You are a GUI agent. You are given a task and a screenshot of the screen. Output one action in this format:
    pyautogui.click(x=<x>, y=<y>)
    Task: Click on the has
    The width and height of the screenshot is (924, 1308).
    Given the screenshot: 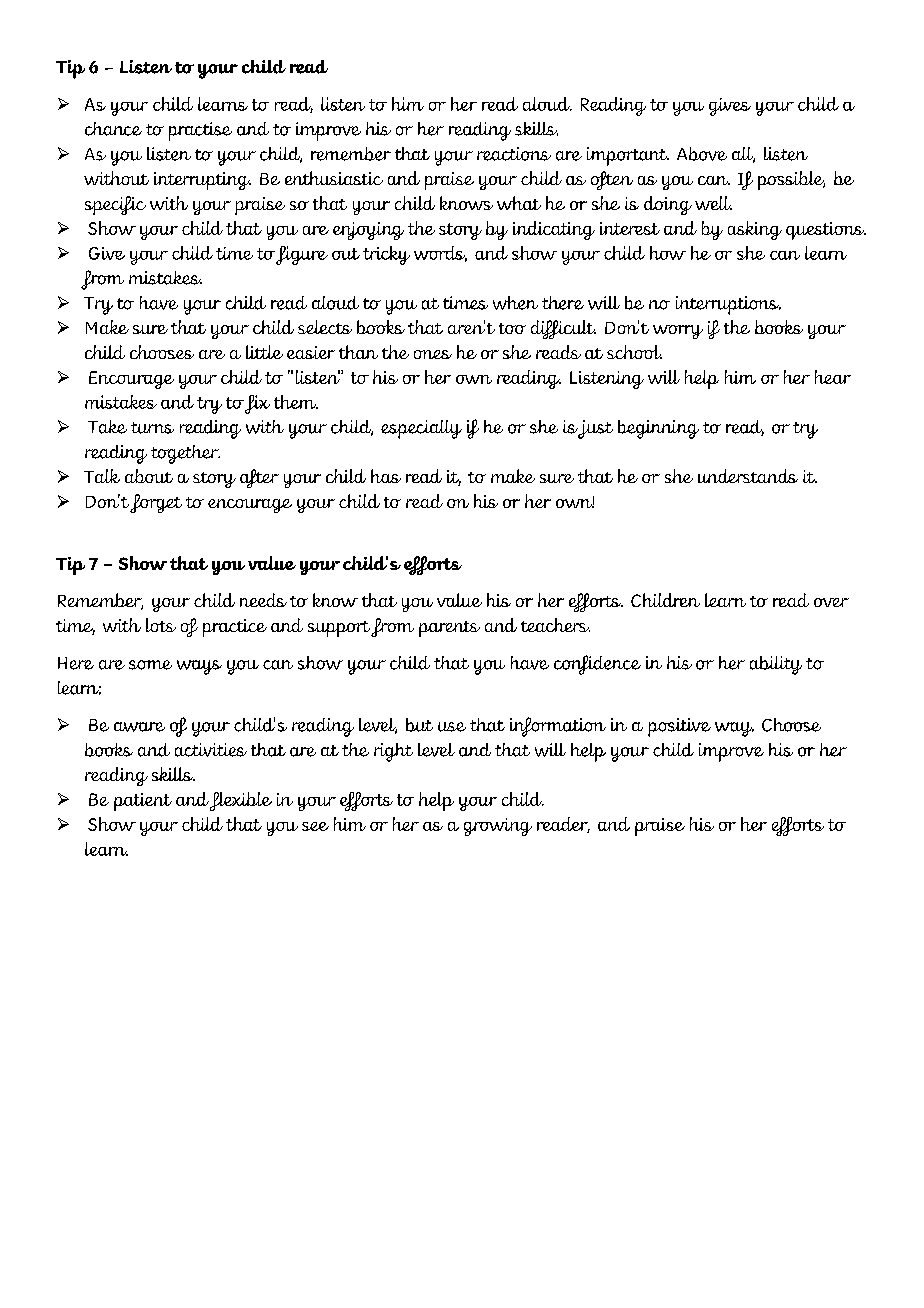 What is the action you would take?
    pyautogui.click(x=386, y=476)
